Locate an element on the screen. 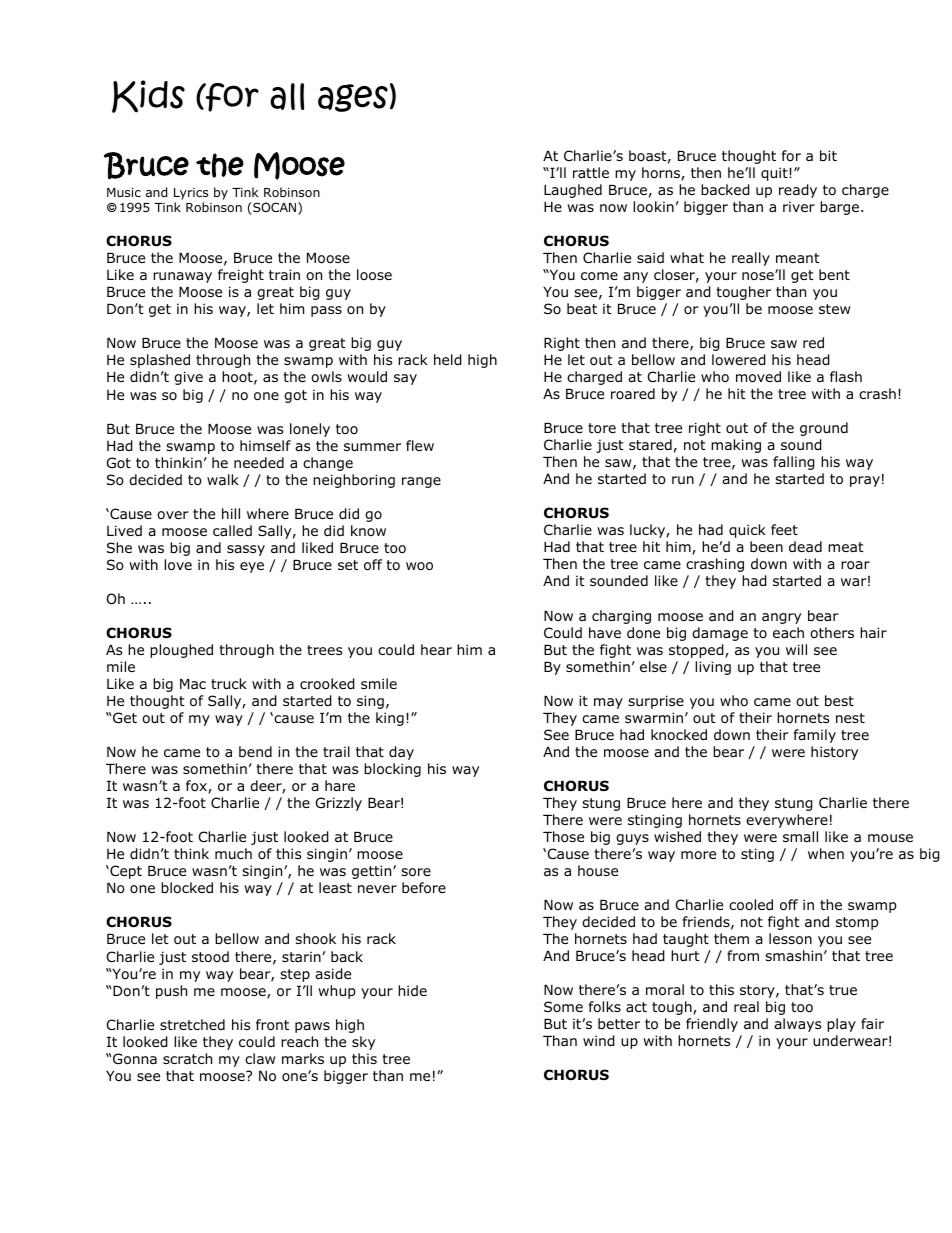 Image resolution: width=952 pixels, height=1233 pixels. always is located at coordinates (797, 1025).
